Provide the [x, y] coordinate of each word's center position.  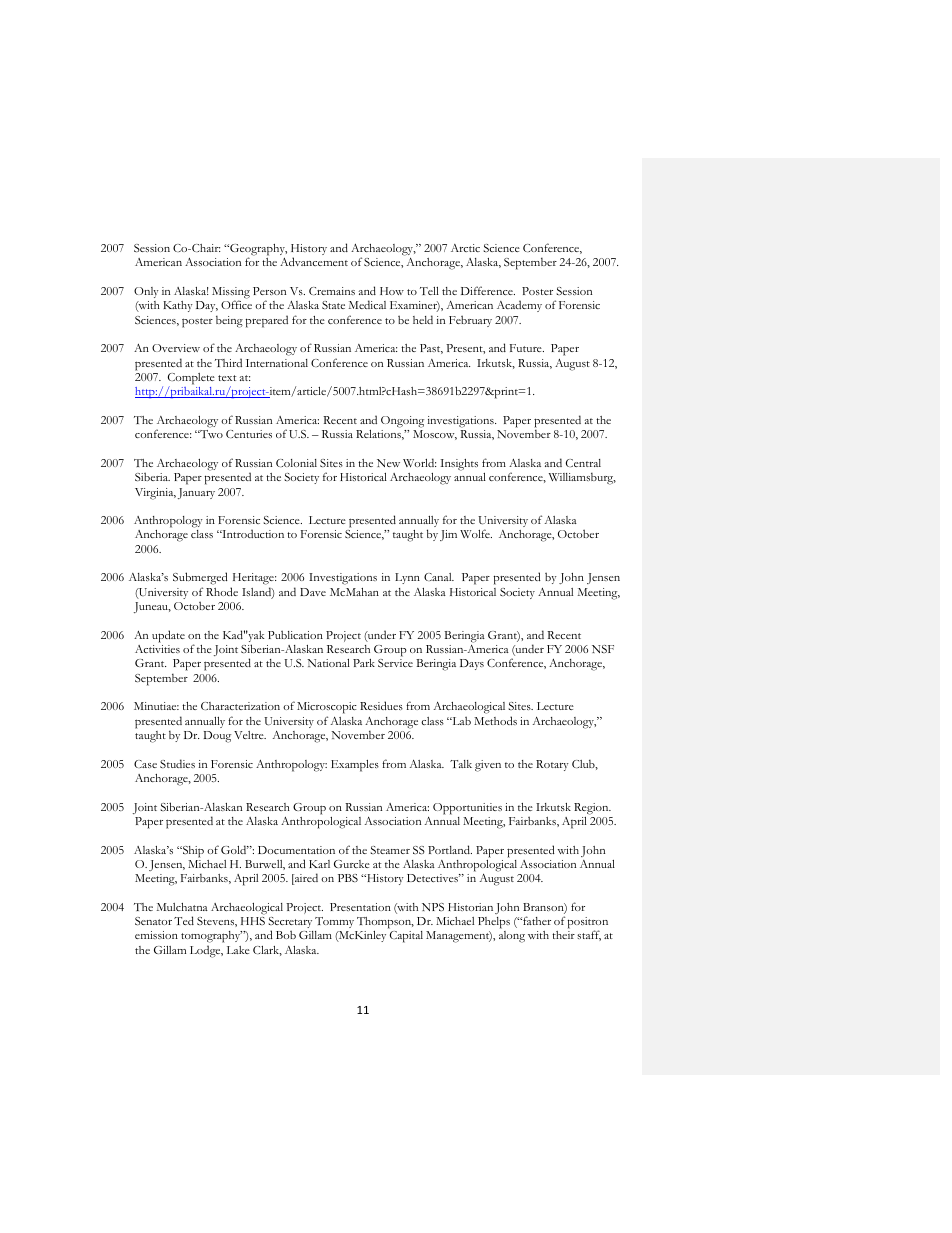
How [392, 291]
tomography [211, 938]
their [563, 935]
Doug [217, 737]
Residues [381, 705]
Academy [519, 306]
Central [583, 463]
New [388, 463]
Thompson [385, 923]
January [196, 493]
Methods [495, 720]
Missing [231, 294]
